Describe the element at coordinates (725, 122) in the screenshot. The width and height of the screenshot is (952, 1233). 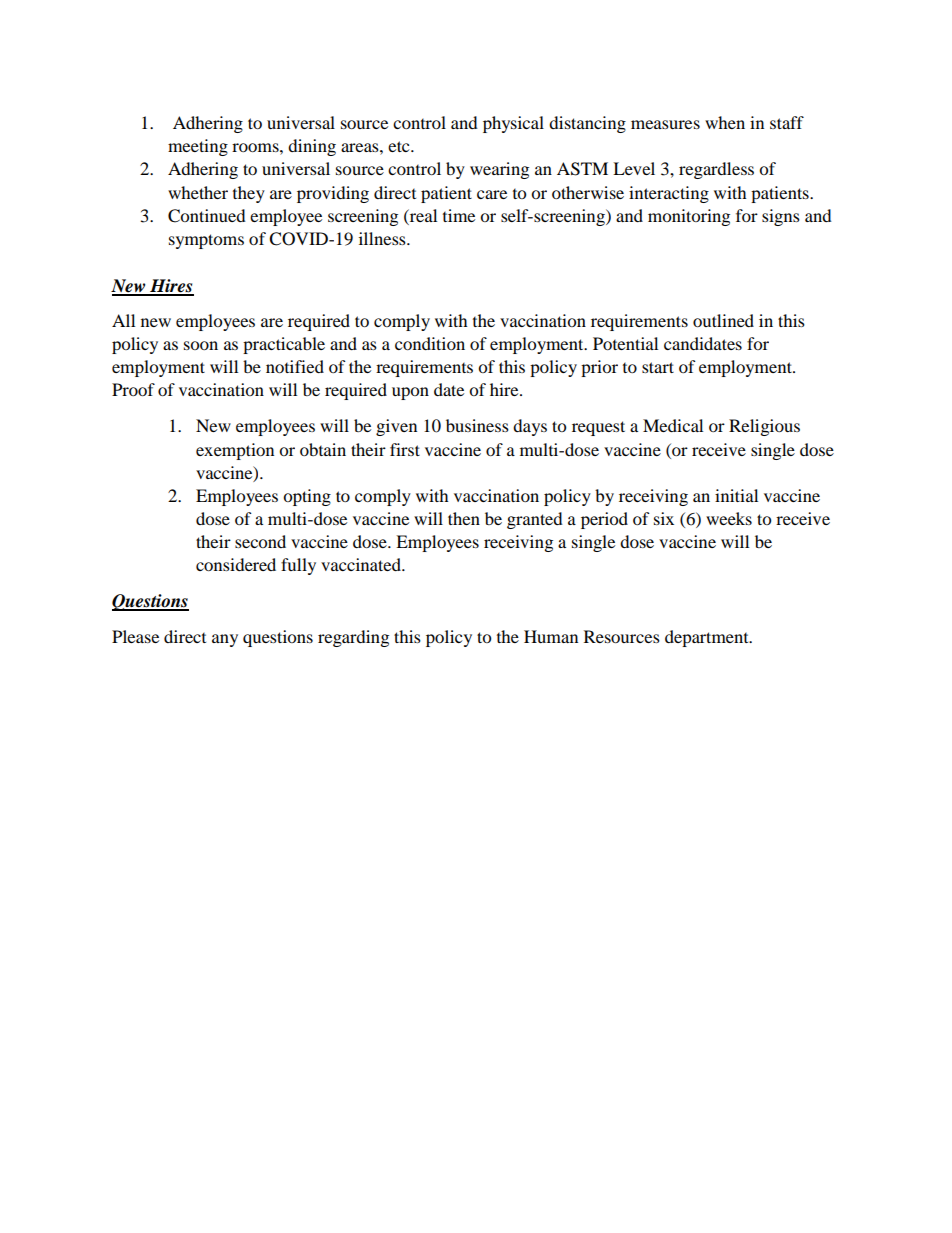
I see `when` at that location.
